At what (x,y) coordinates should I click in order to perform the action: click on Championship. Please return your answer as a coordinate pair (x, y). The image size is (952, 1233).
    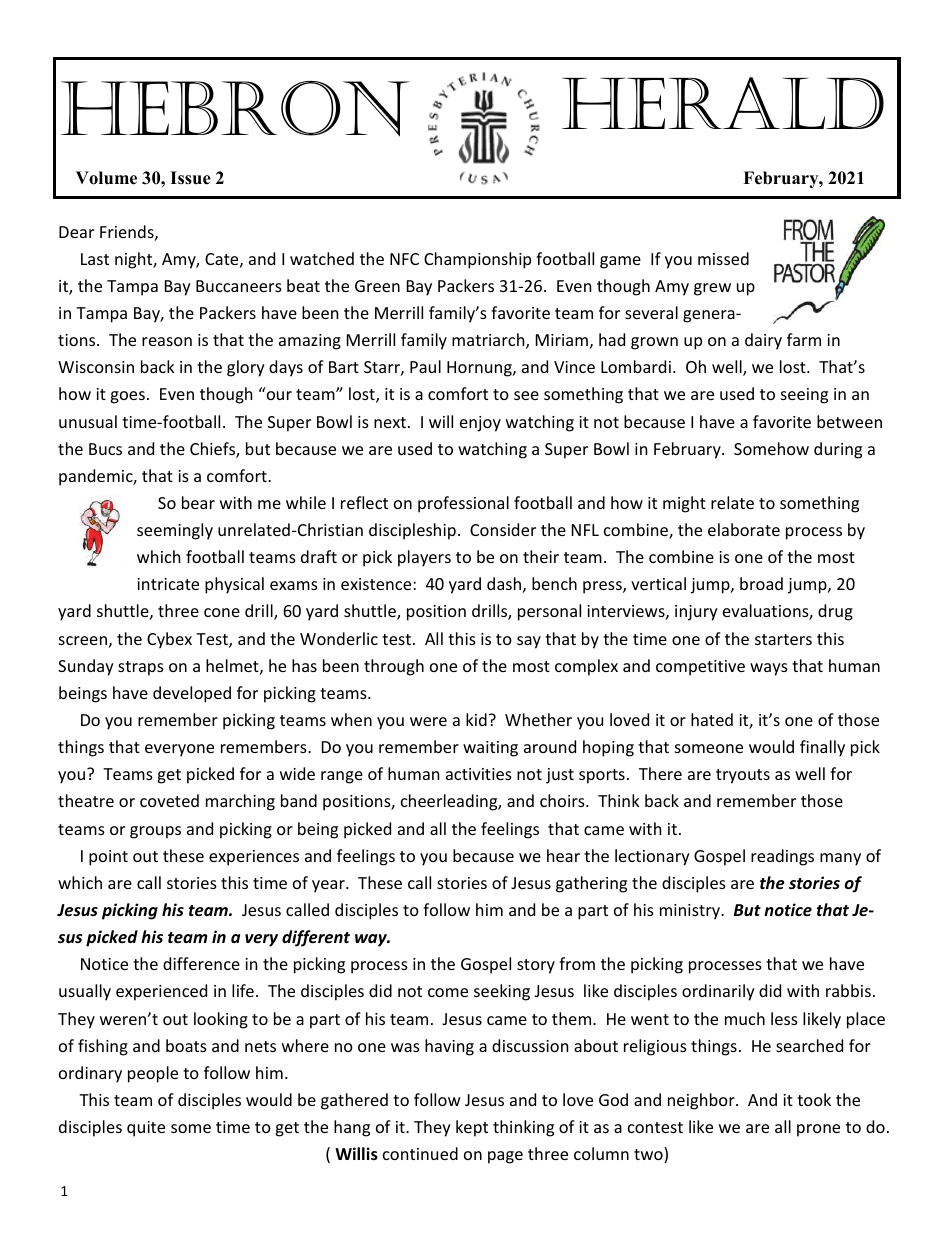
    Looking at the image, I should click on (477, 260).
